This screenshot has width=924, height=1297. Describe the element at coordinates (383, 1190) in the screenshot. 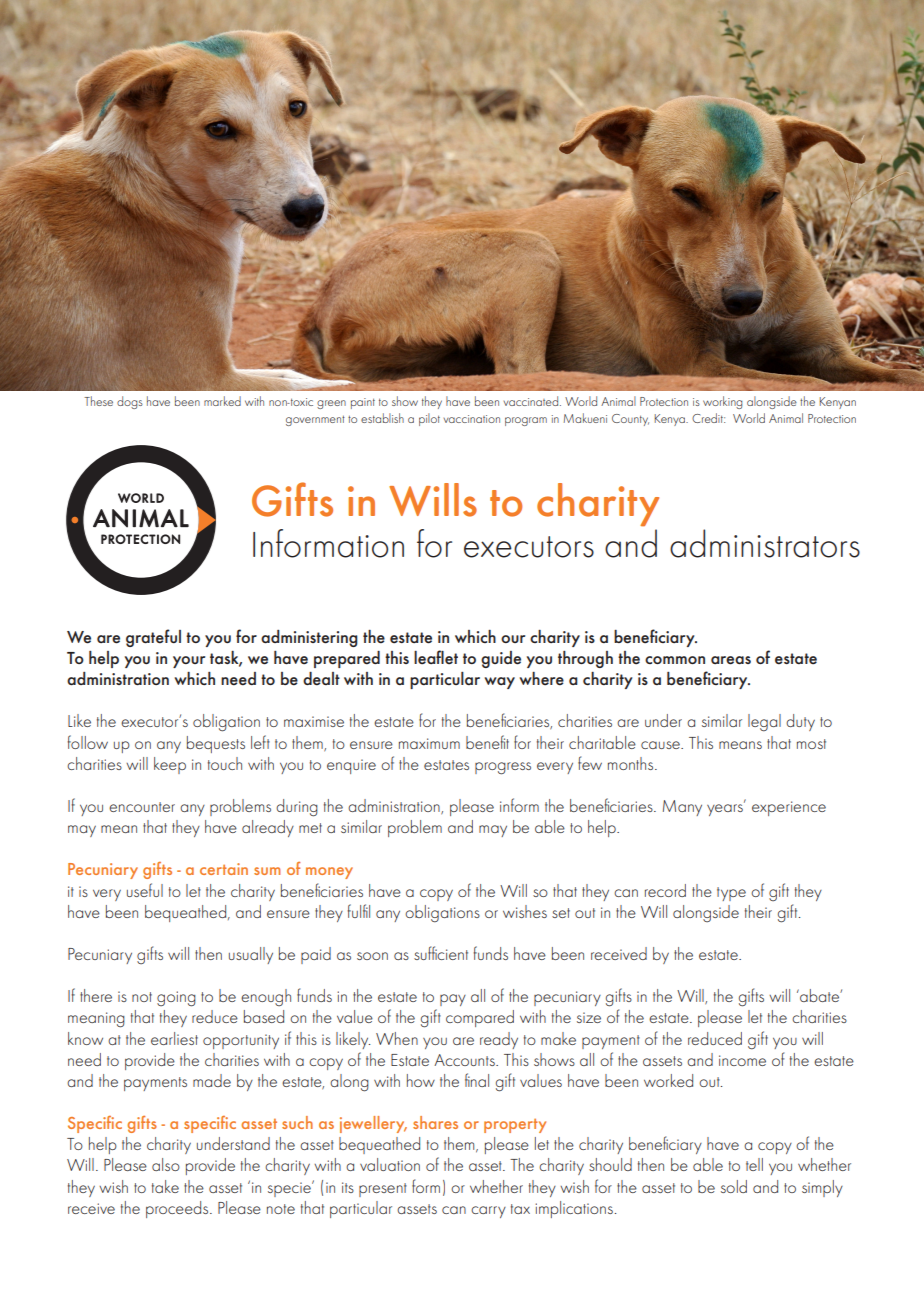

I see `present` at that location.
